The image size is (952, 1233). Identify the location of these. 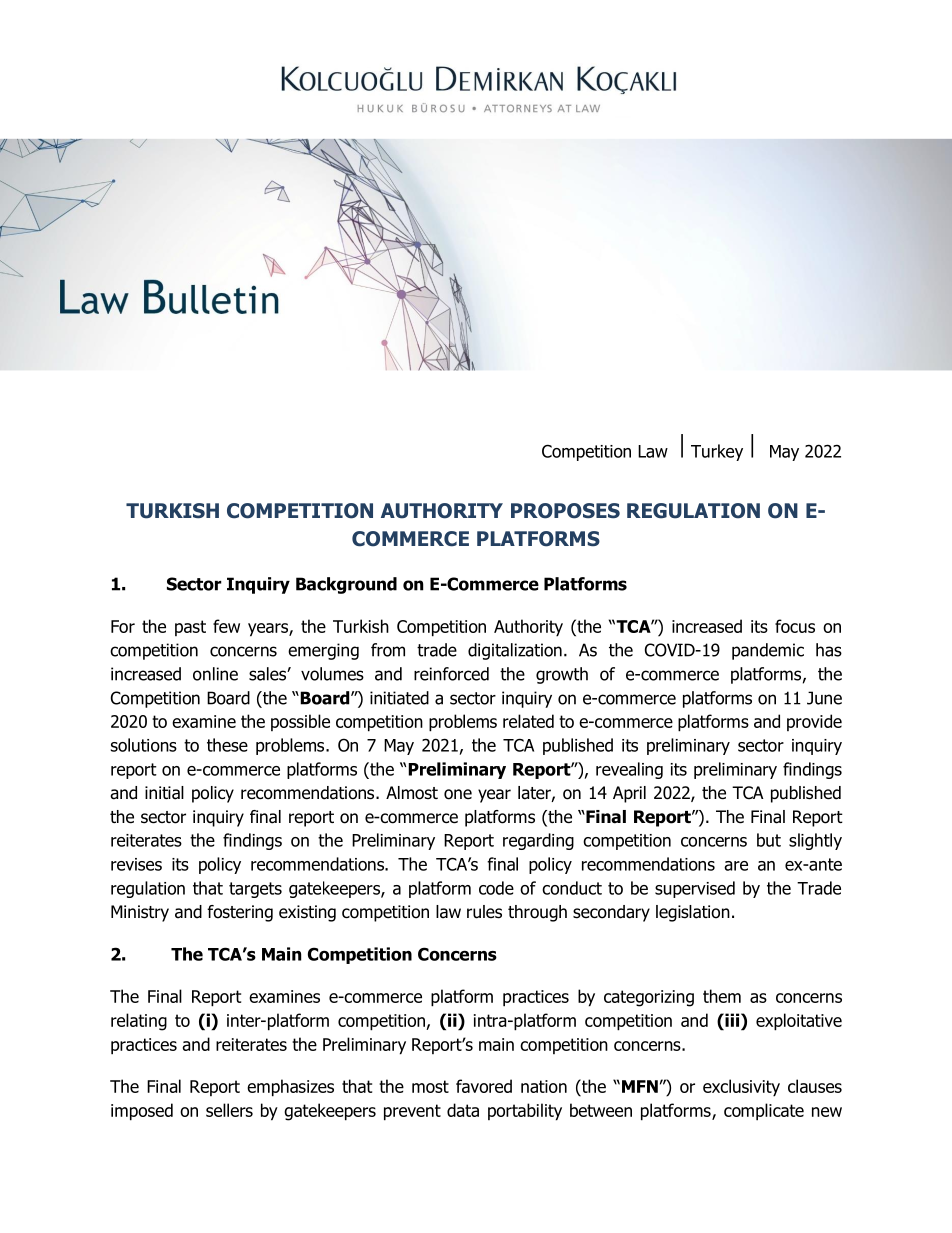
(227, 745).
